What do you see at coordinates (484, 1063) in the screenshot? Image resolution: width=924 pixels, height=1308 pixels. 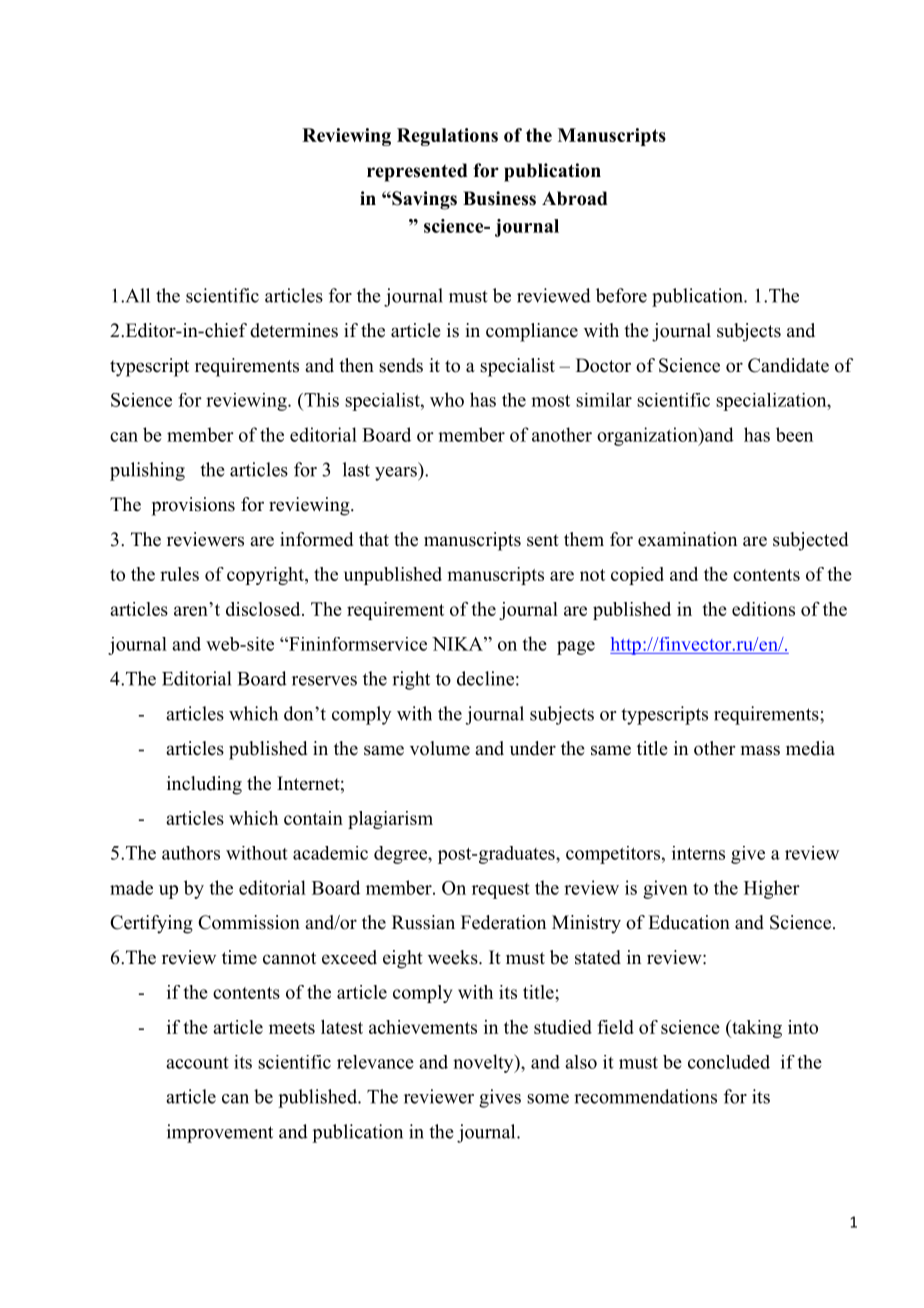 I see `novelty` at bounding box center [484, 1063].
